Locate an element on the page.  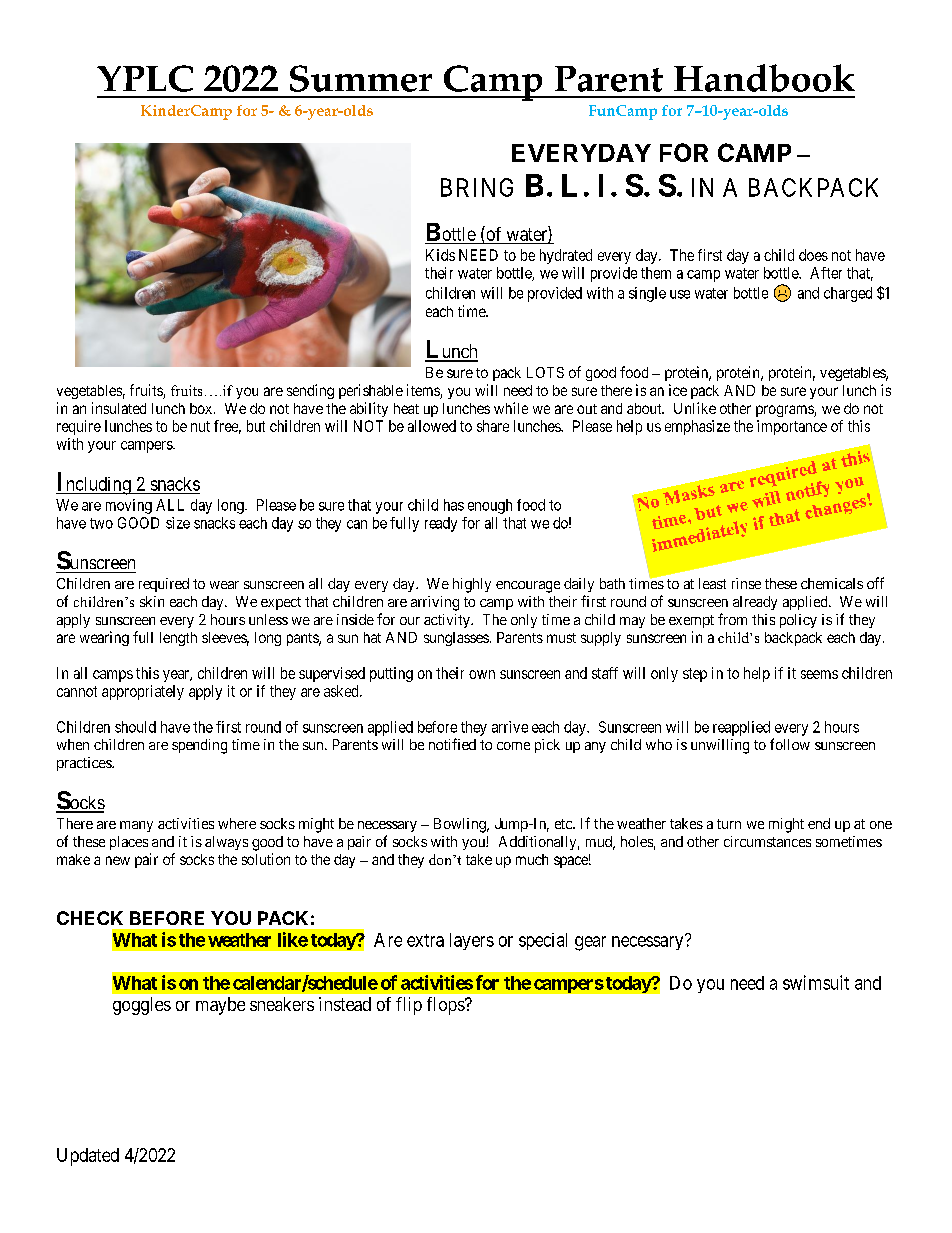
nut is located at coordinates (200, 426).
